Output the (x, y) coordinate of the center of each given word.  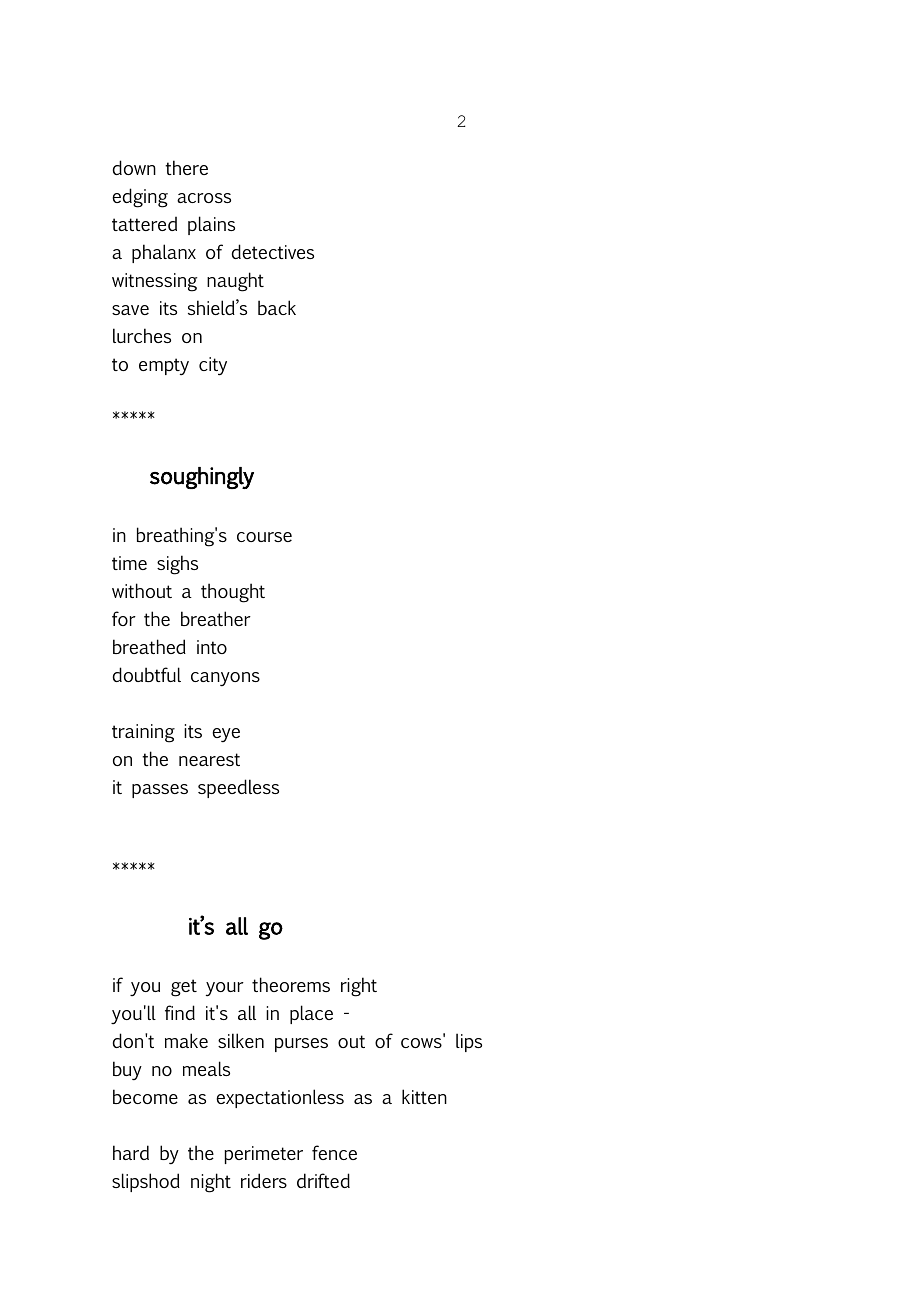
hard (131, 1152)
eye (226, 735)
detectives (273, 251)
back (277, 307)
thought (233, 593)
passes (160, 791)
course (264, 537)
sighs (177, 565)
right (359, 987)
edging (140, 198)
